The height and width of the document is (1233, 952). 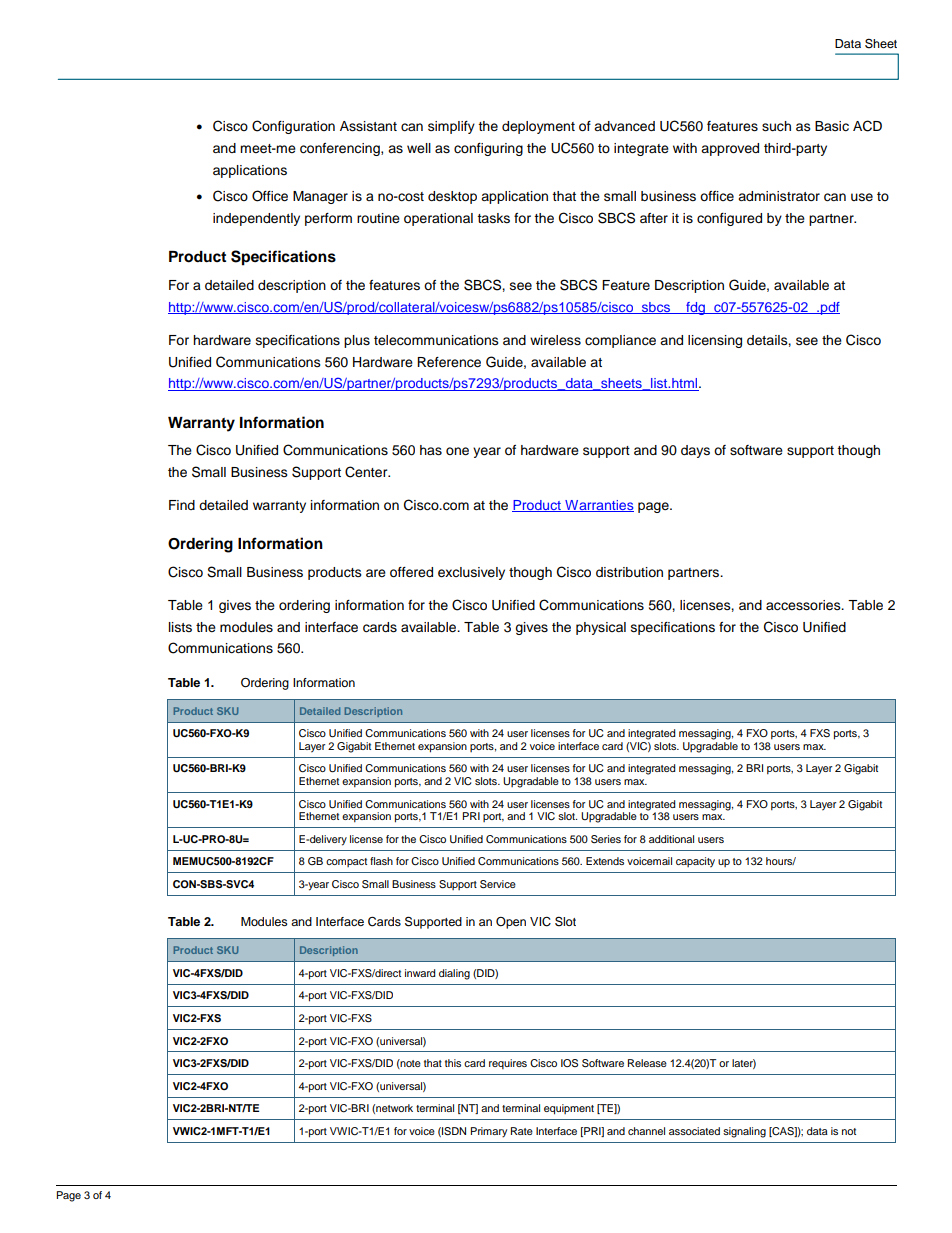 I want to click on Configuration, so click(x=293, y=127).
